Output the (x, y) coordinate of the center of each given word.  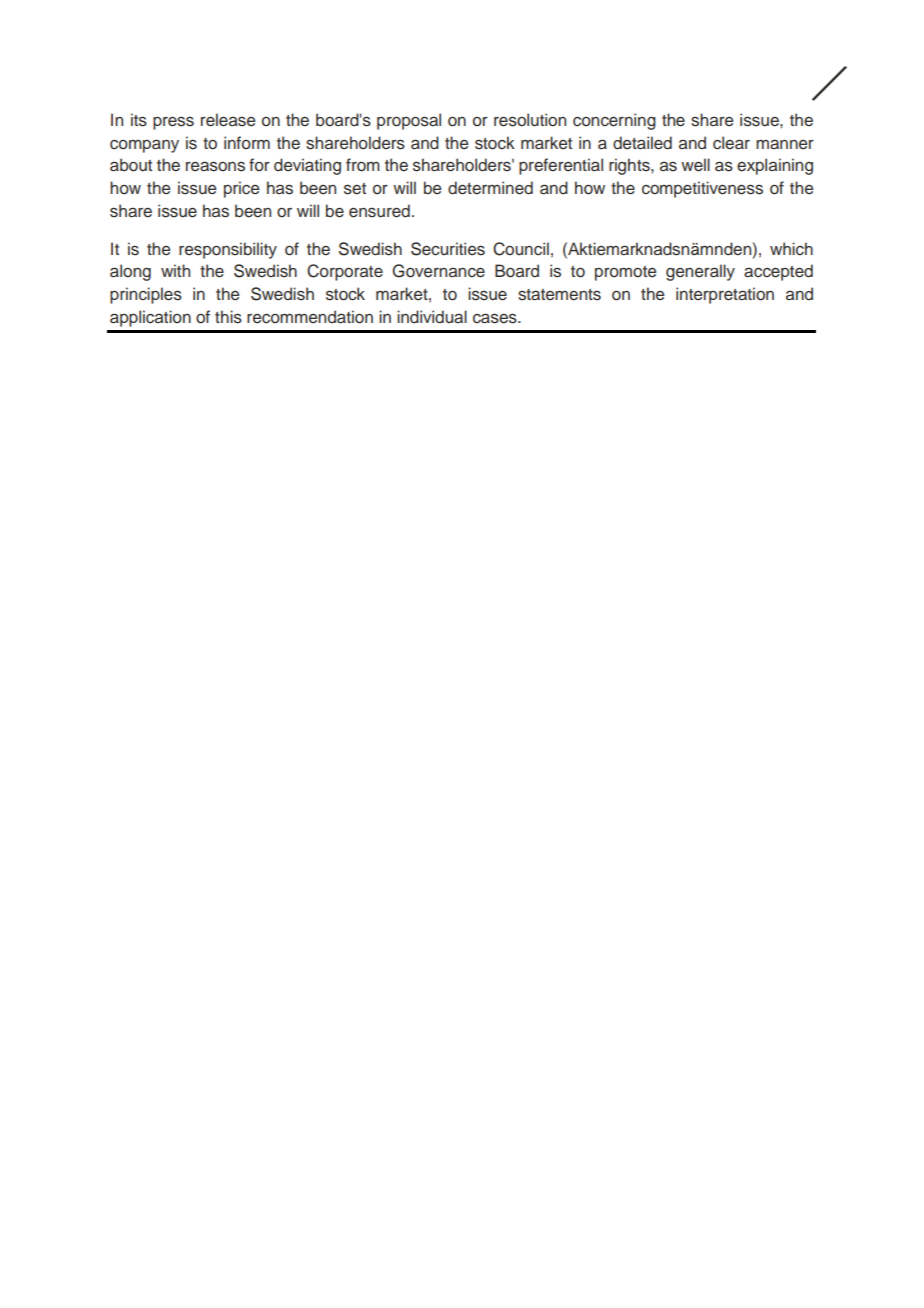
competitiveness (702, 189)
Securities (448, 249)
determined (490, 188)
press (173, 123)
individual (432, 317)
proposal (409, 121)
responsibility (228, 250)
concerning (614, 121)
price (241, 189)
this (228, 317)
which (791, 249)
